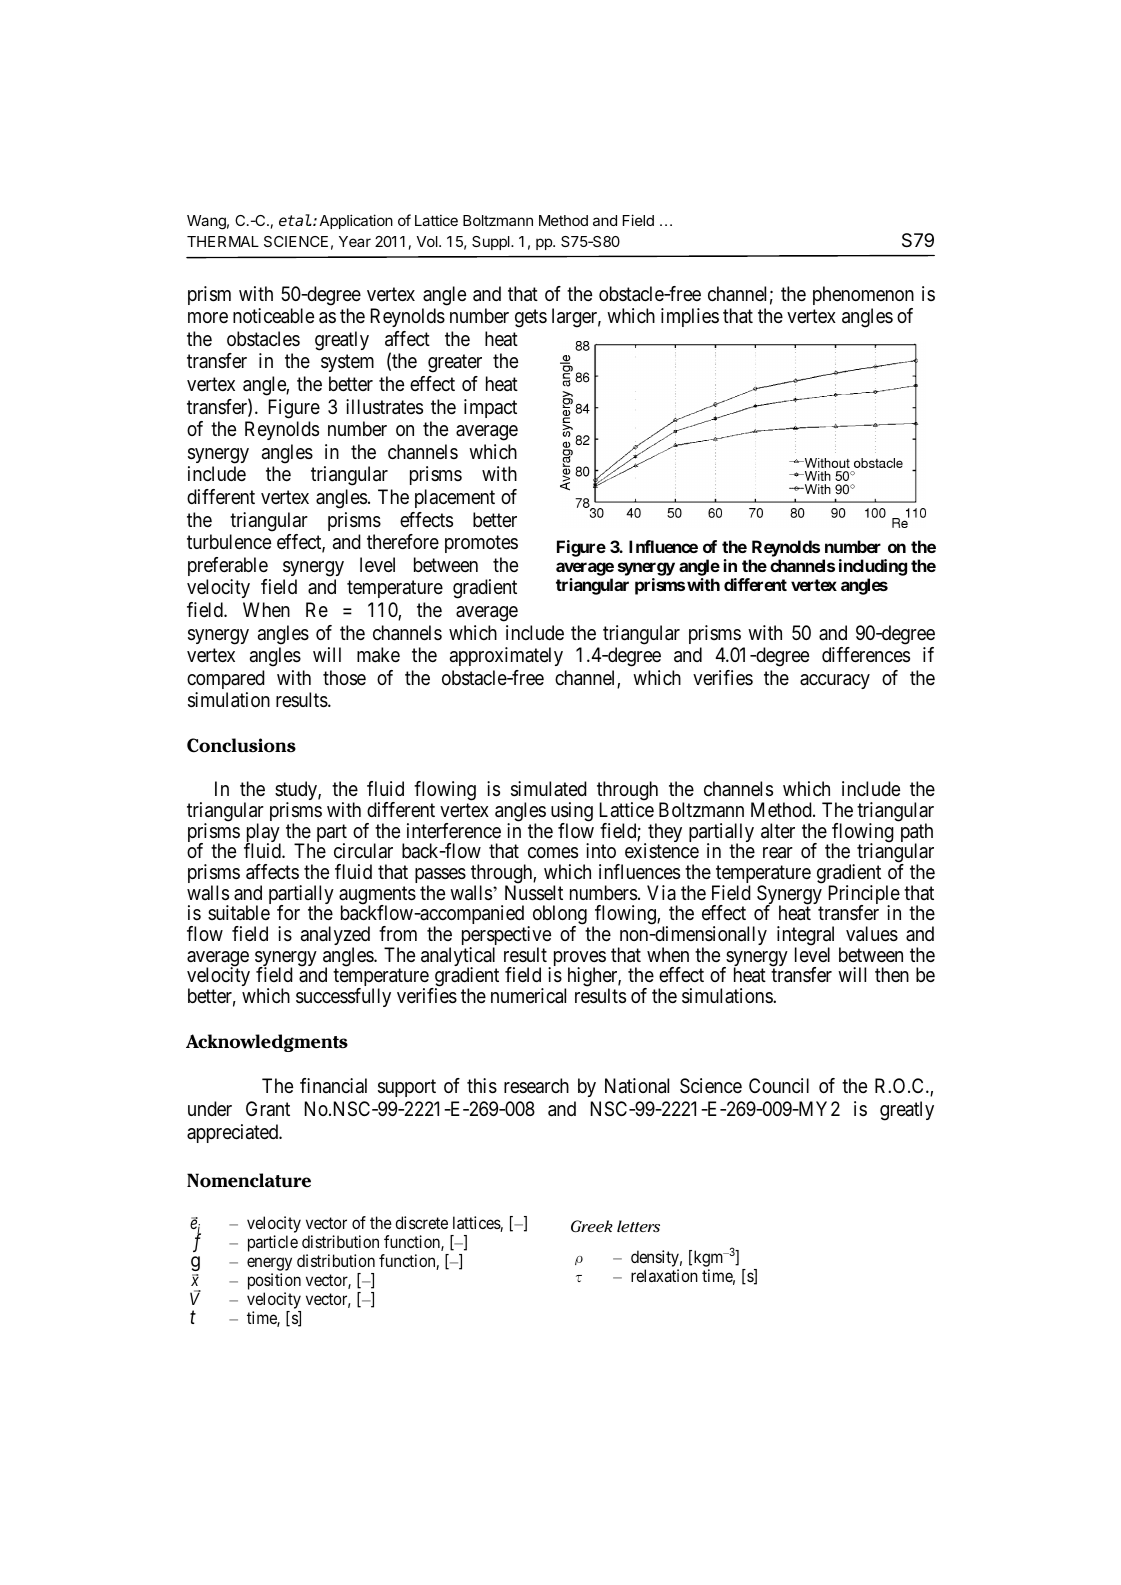  I want to click on Suppl, so click(492, 243).
